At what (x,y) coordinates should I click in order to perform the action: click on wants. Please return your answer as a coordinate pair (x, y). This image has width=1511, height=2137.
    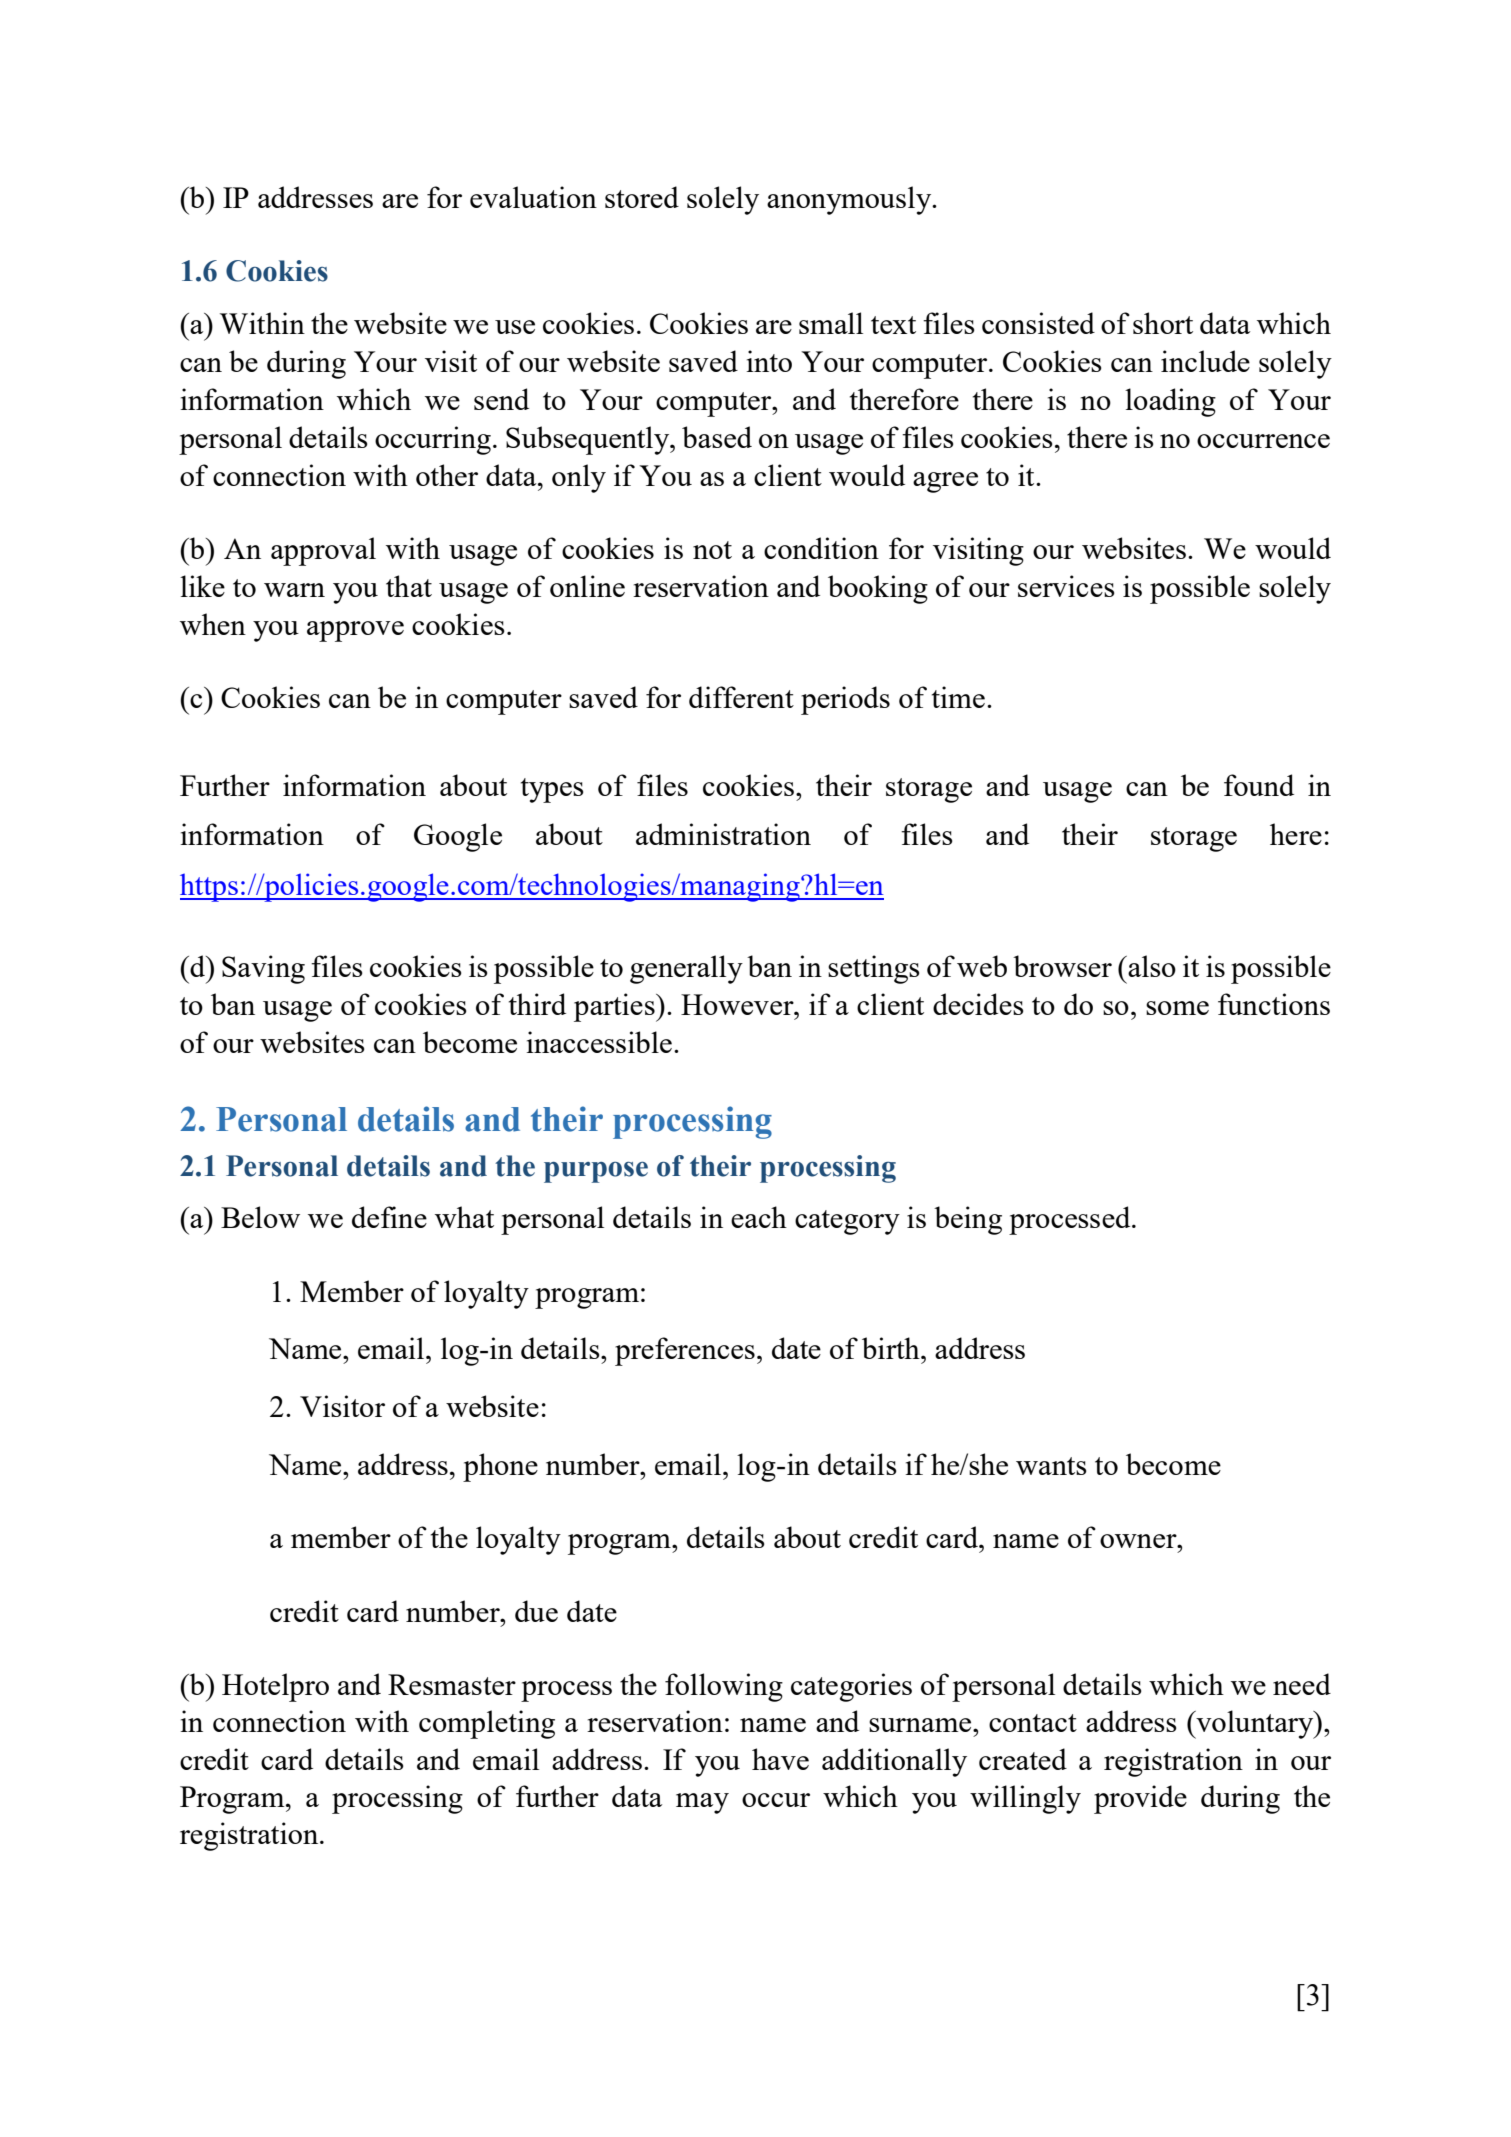
    Looking at the image, I should click on (1051, 1466).
